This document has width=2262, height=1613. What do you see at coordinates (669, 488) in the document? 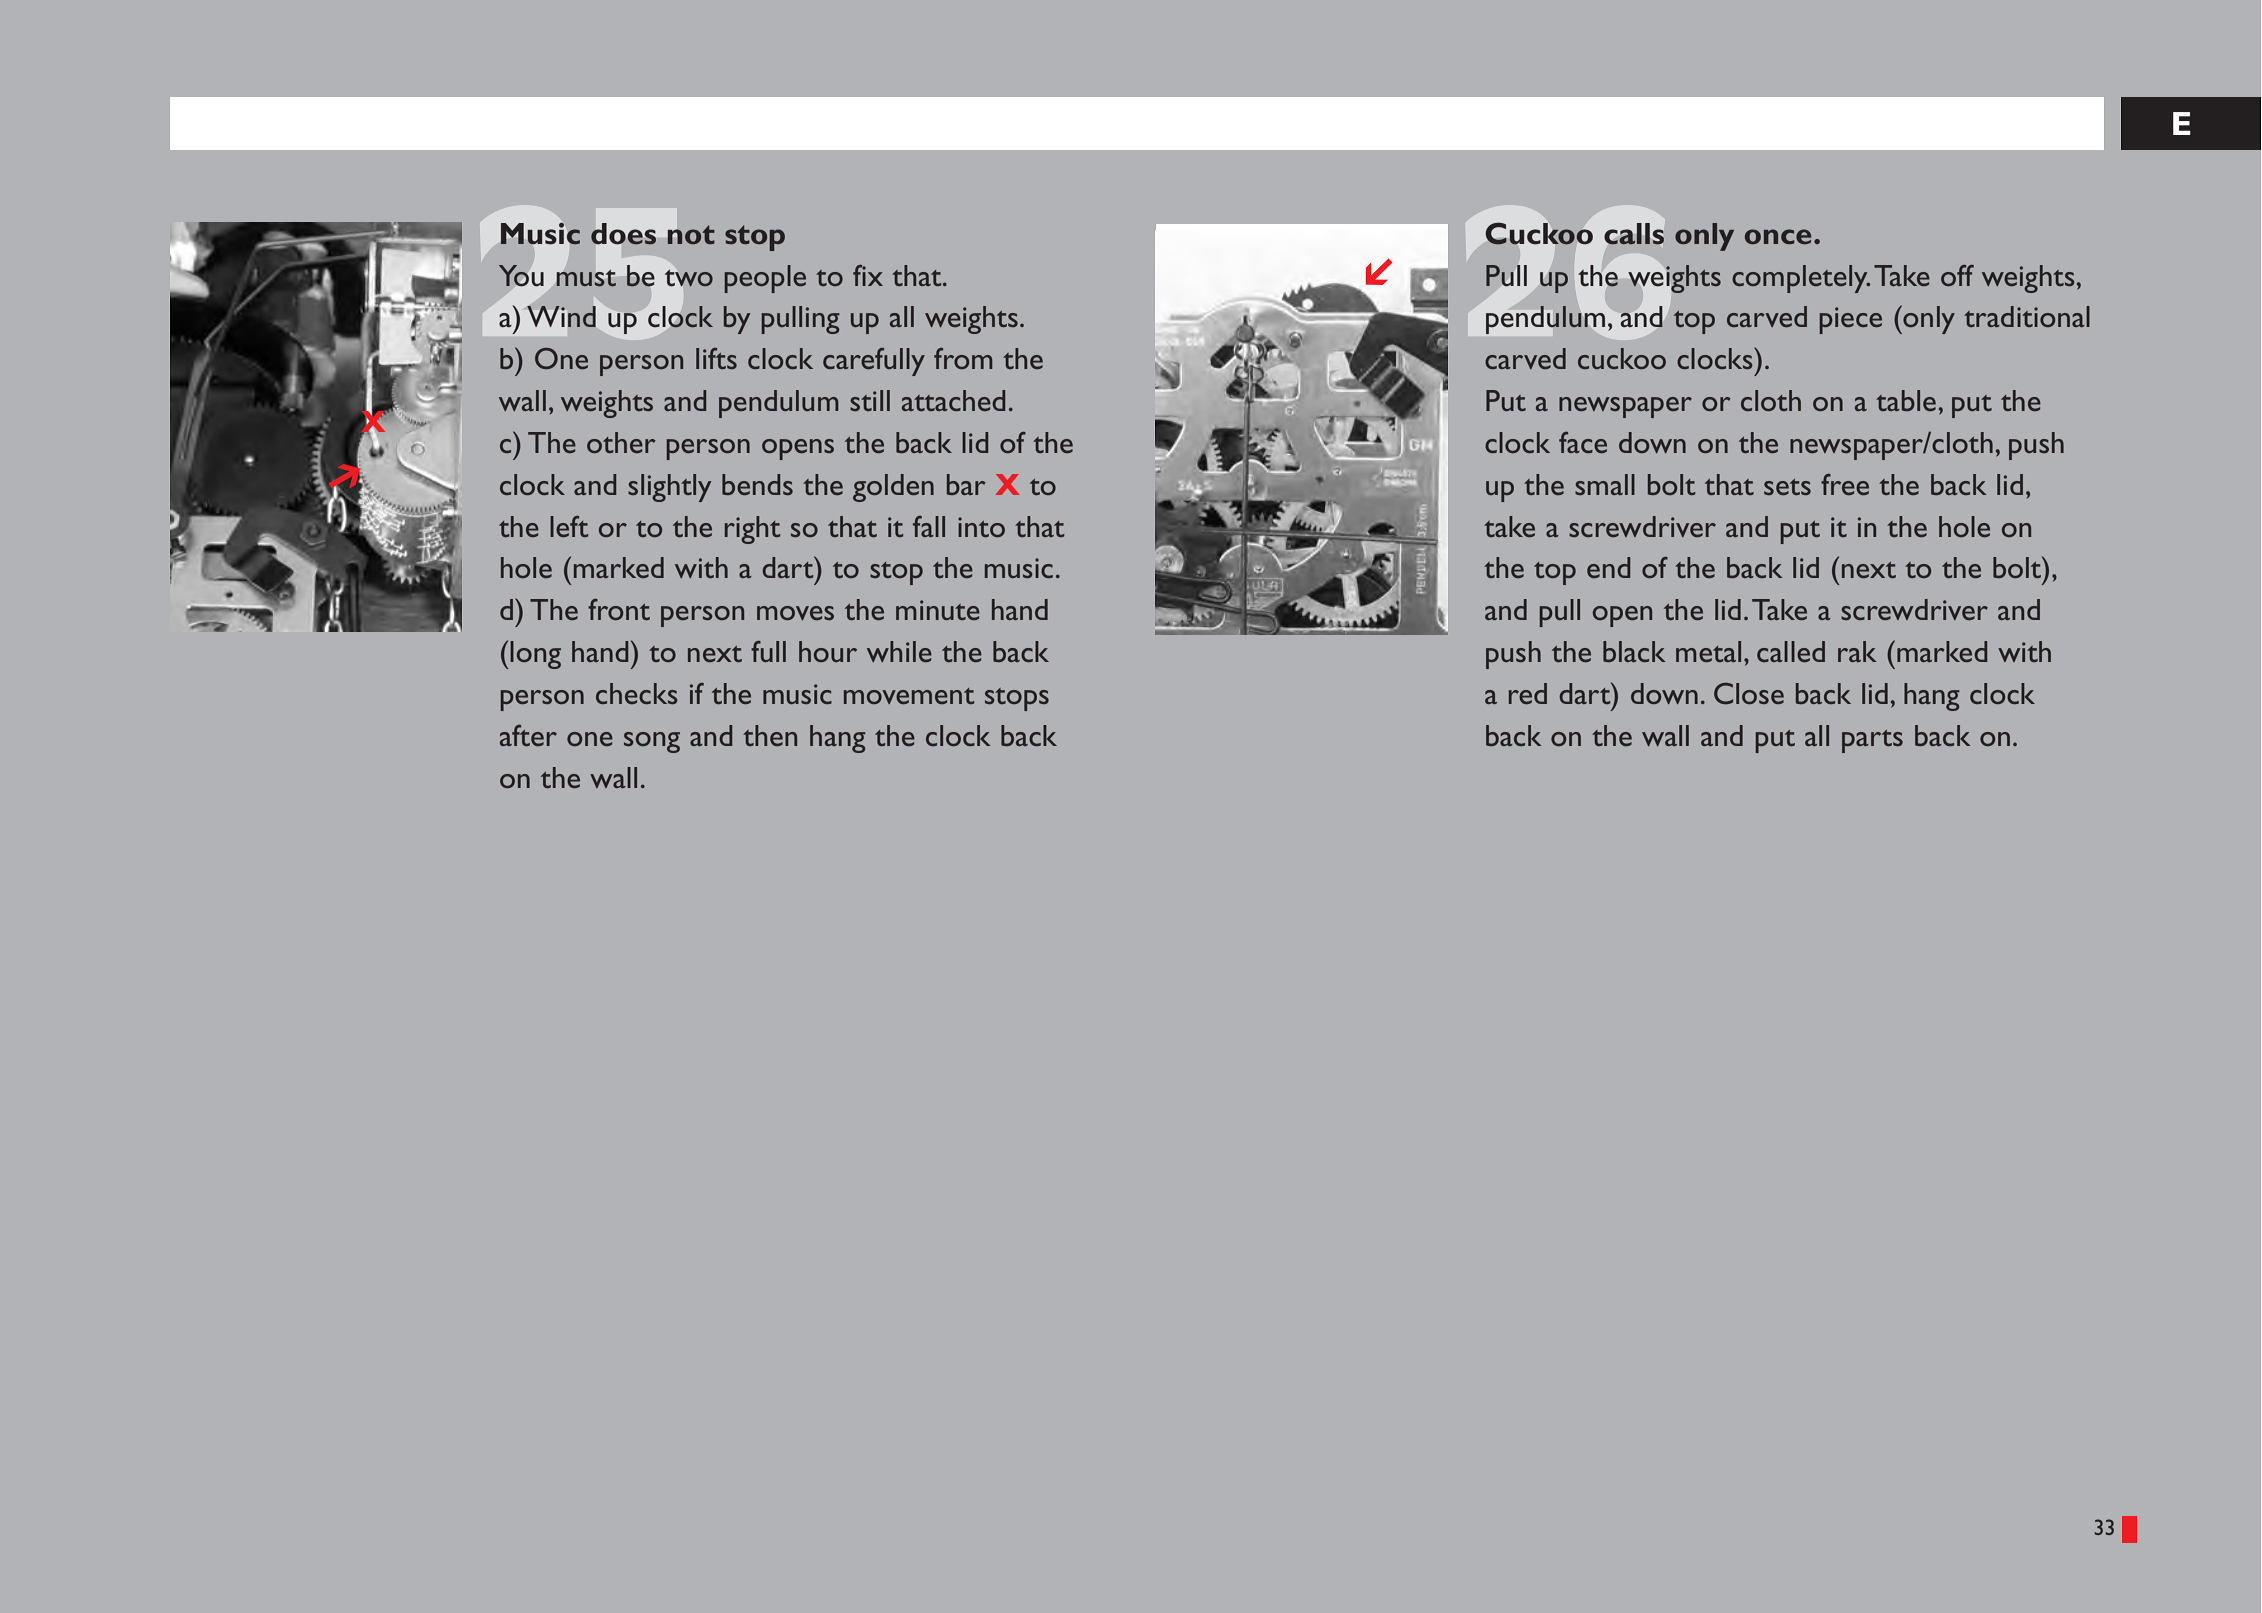
I see `slightly` at bounding box center [669, 488].
